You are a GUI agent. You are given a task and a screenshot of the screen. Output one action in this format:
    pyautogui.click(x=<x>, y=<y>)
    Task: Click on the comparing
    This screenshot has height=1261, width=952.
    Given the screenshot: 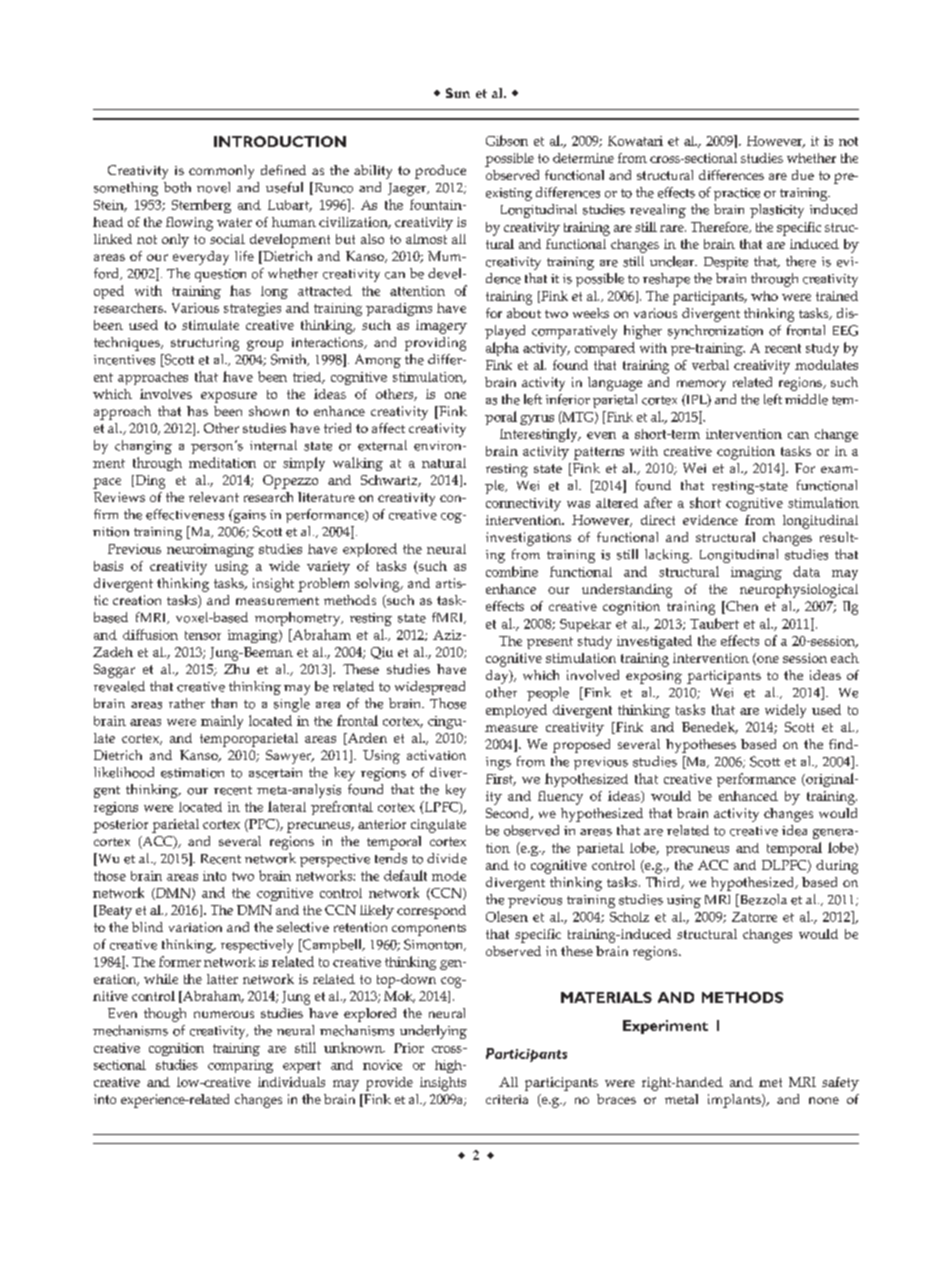 What is the action you would take?
    pyautogui.click(x=240, y=1066)
